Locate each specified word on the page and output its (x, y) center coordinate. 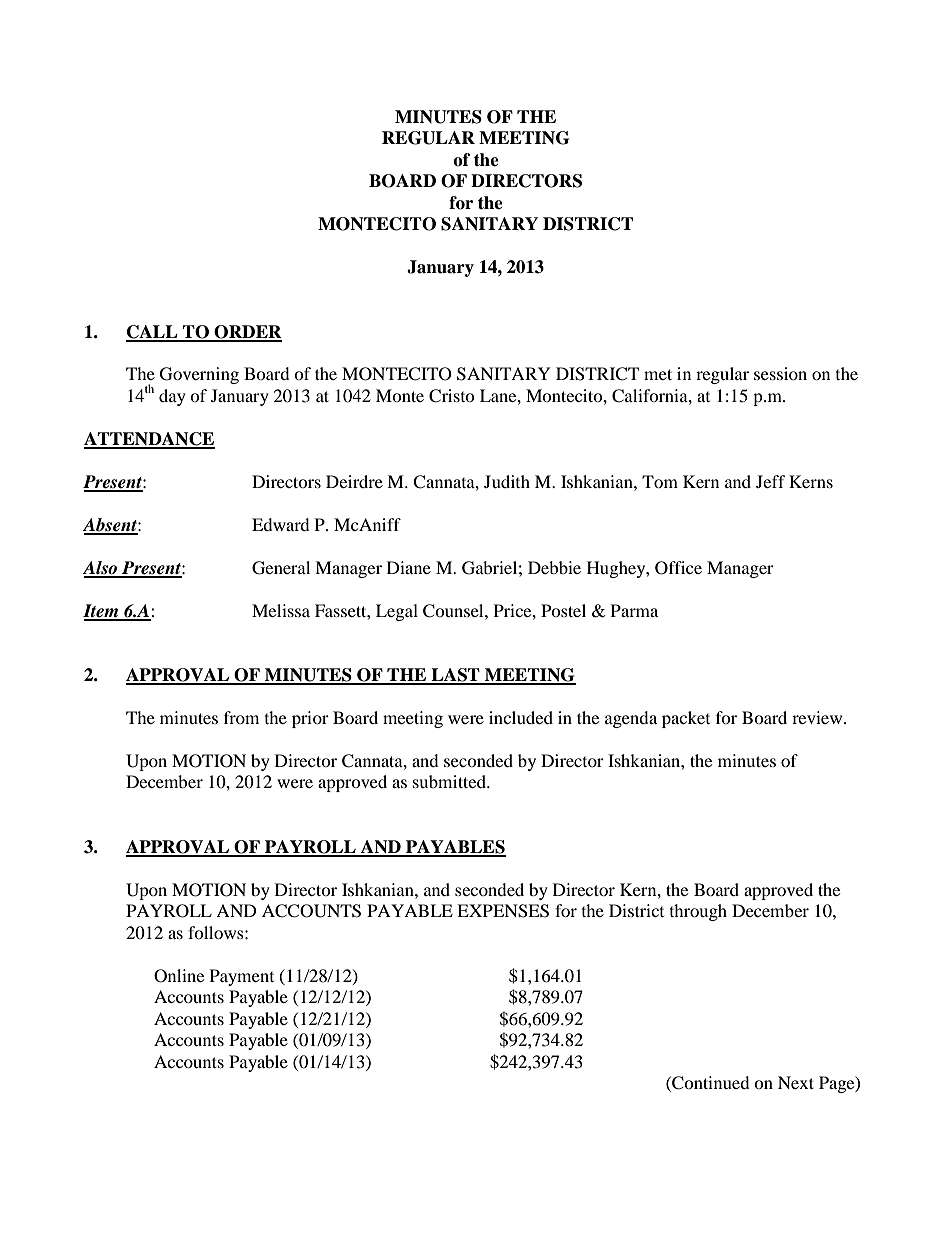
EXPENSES (503, 911)
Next (796, 1082)
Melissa (281, 610)
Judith (507, 481)
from (241, 717)
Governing (199, 375)
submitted (450, 781)
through (698, 912)
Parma (634, 610)
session (780, 373)
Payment (242, 977)
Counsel (454, 611)
